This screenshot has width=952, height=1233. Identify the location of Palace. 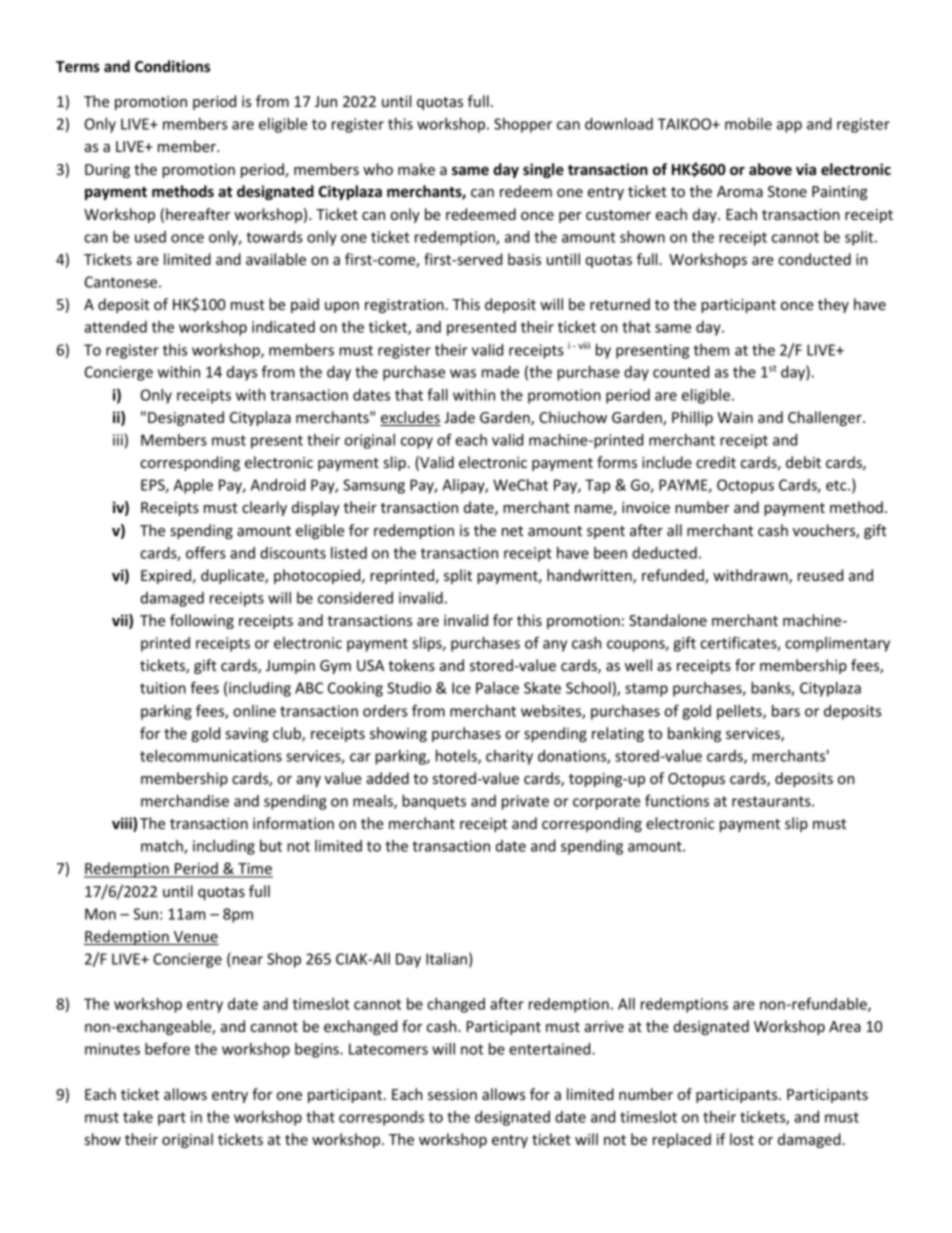
(497, 688).
